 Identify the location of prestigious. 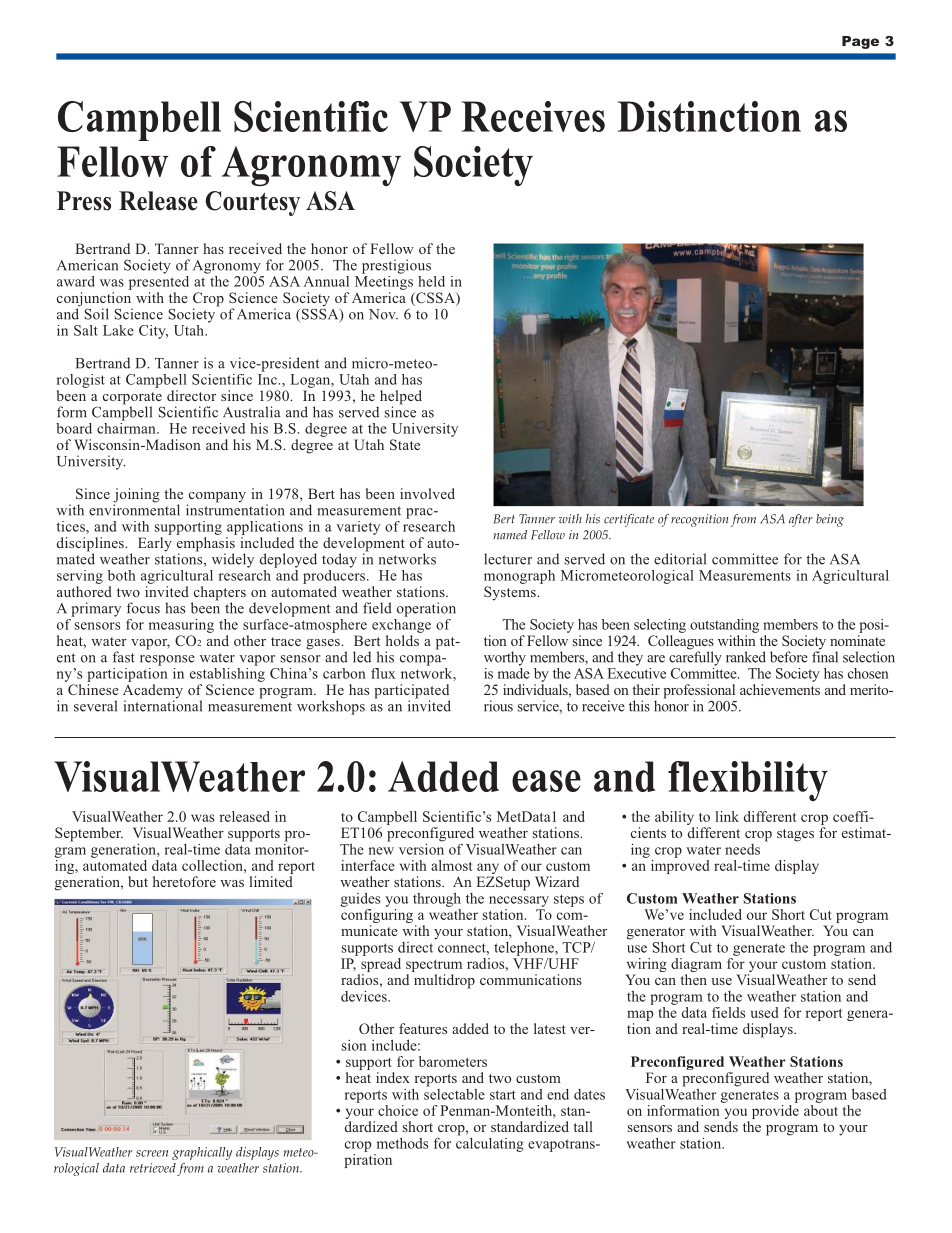
(396, 266).
